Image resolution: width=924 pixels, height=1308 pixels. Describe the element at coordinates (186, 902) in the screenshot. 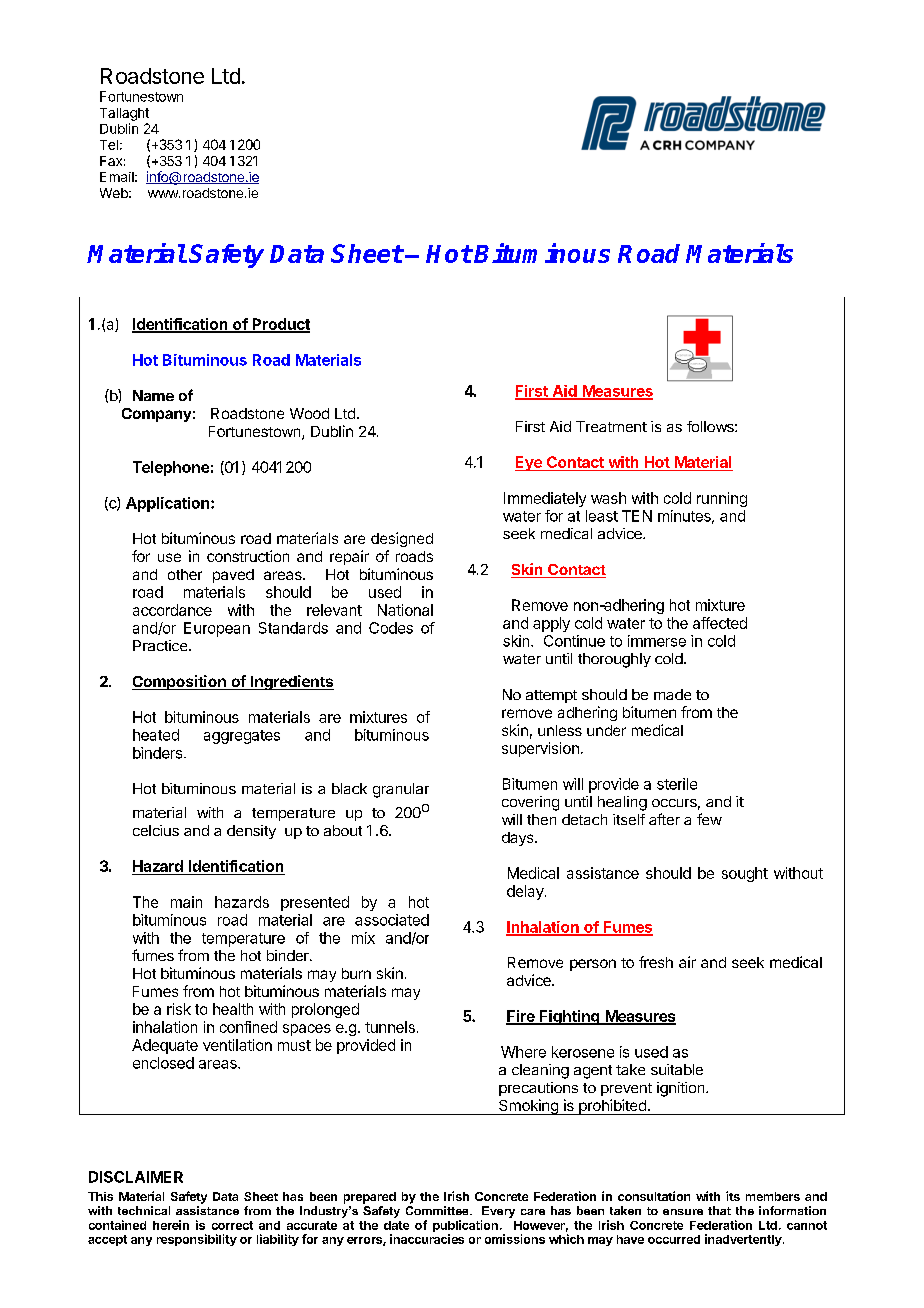

I see `main` at that location.
